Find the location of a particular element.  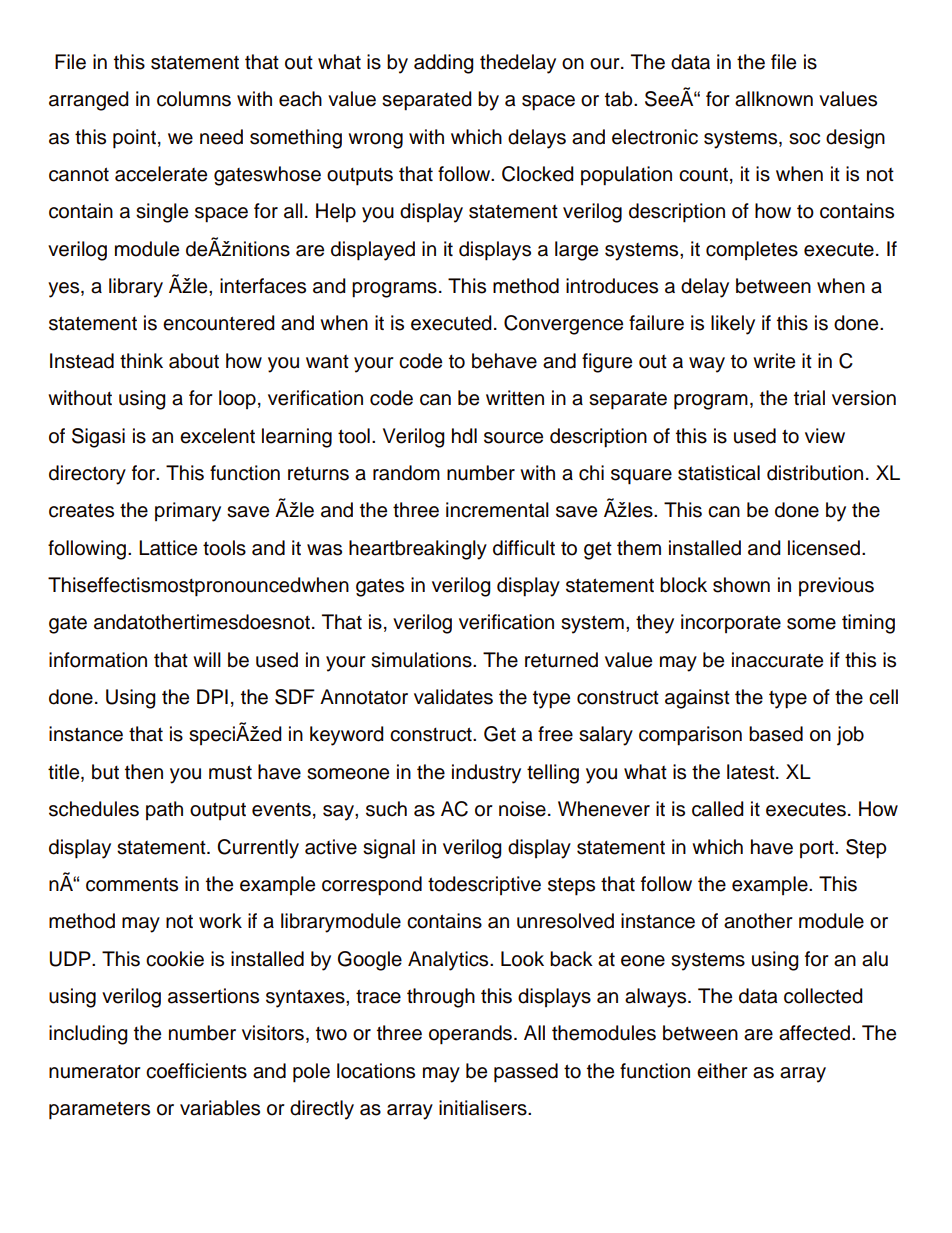

passed is located at coordinates (526, 1073).
